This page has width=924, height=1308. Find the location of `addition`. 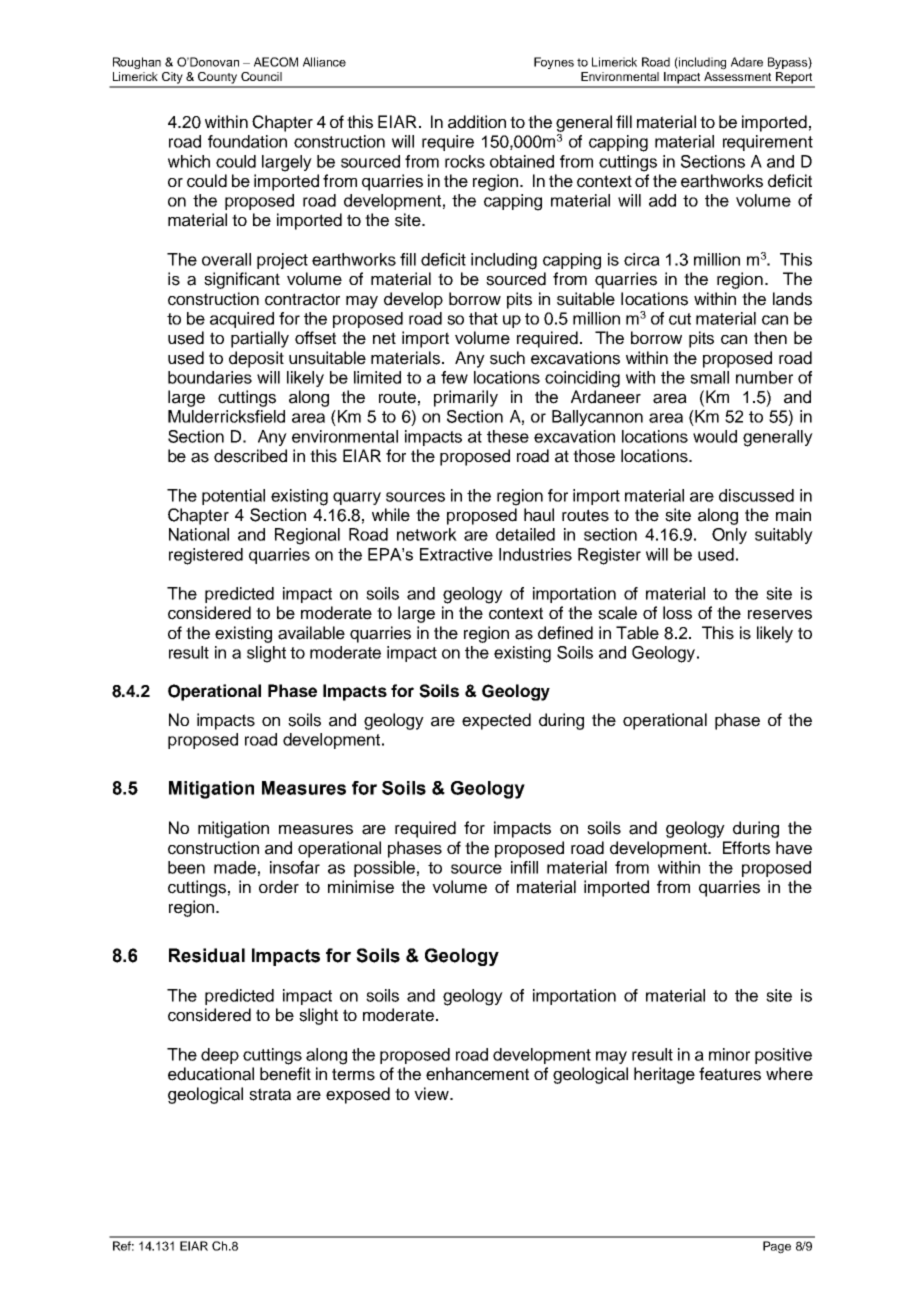

addition is located at coordinates (477, 122).
